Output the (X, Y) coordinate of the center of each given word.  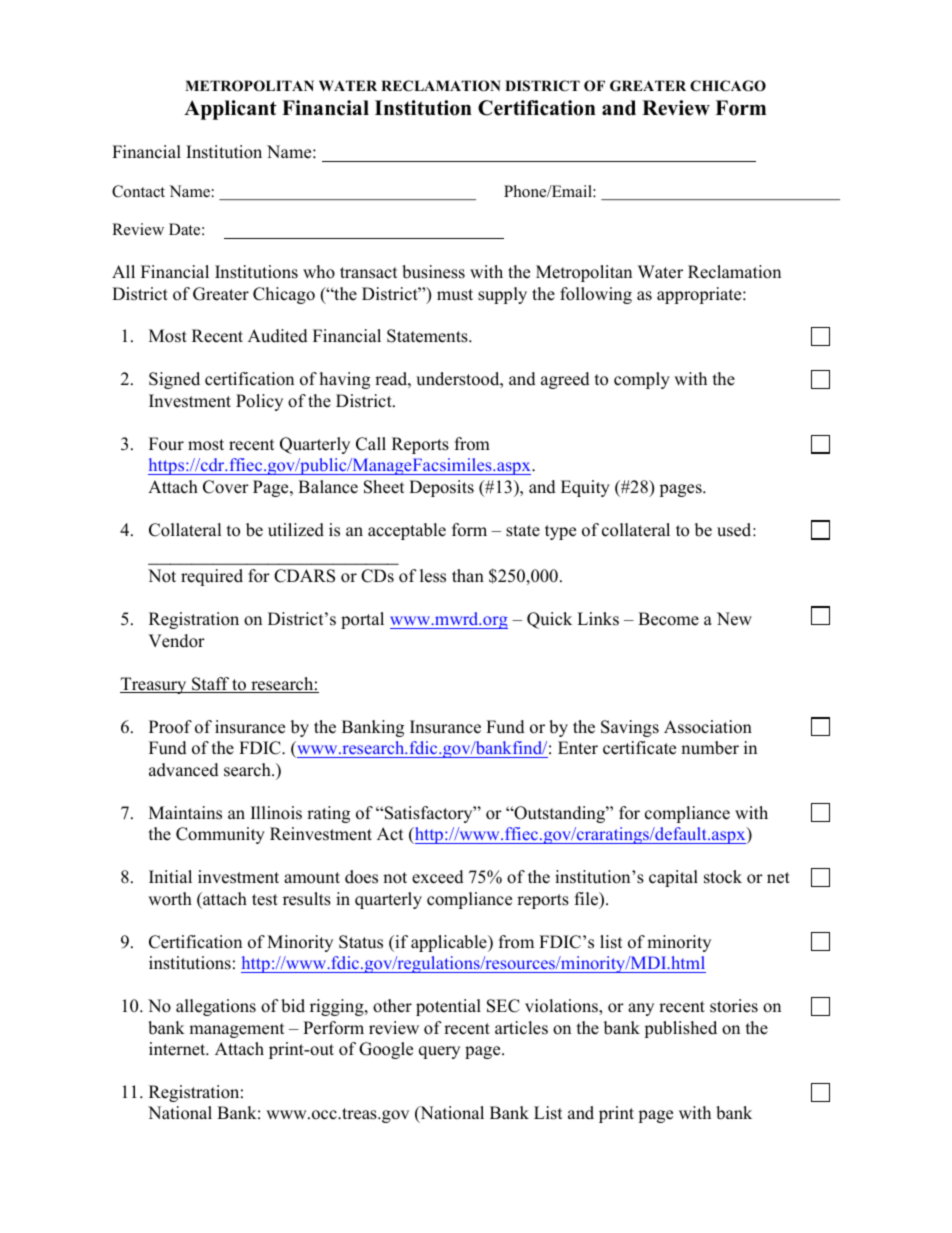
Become (668, 619)
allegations (216, 1007)
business (433, 272)
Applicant (230, 110)
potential (448, 1007)
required (212, 577)
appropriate (700, 295)
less (433, 576)
